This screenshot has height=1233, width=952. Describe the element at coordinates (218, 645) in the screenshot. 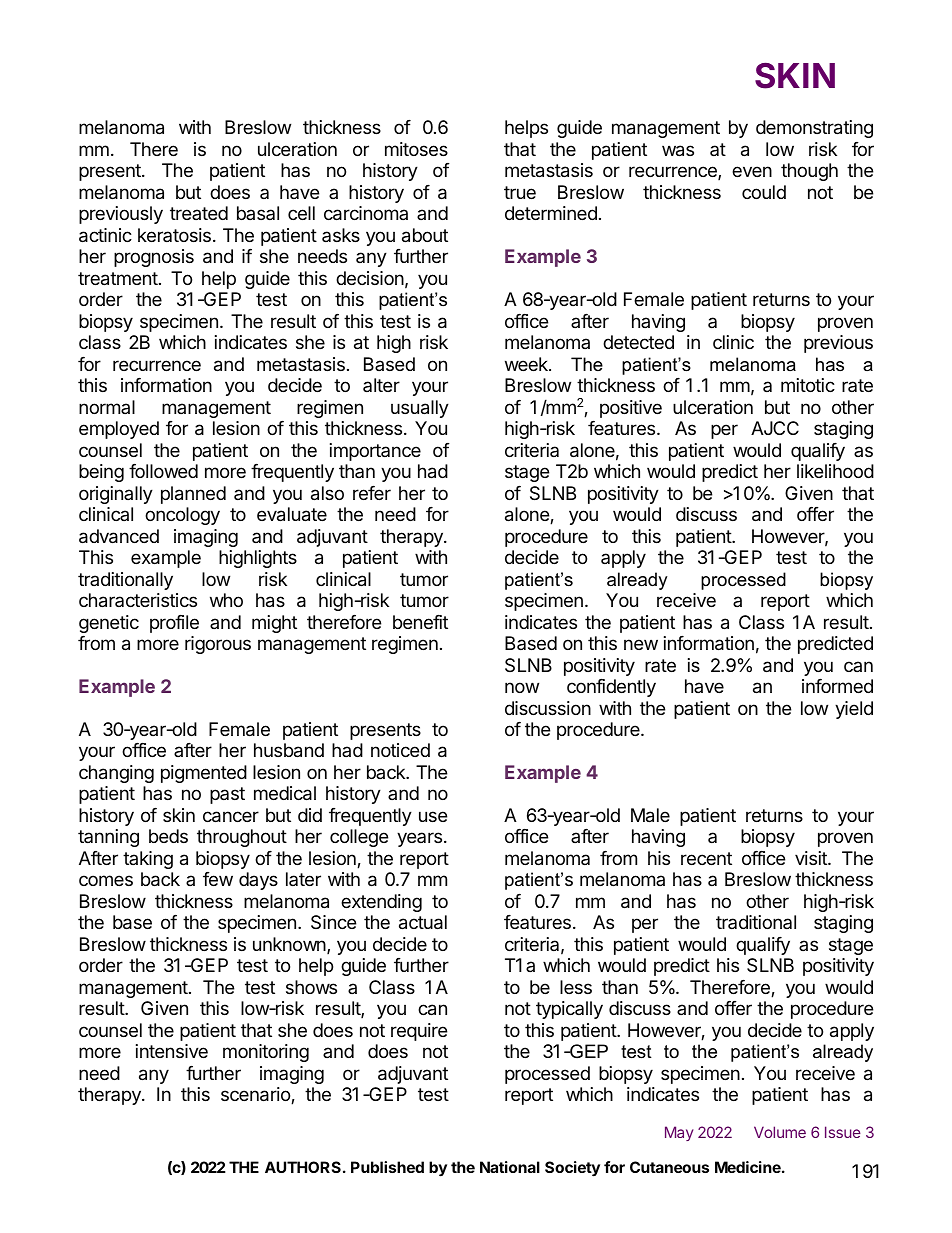

I see `rigorous` at that location.
